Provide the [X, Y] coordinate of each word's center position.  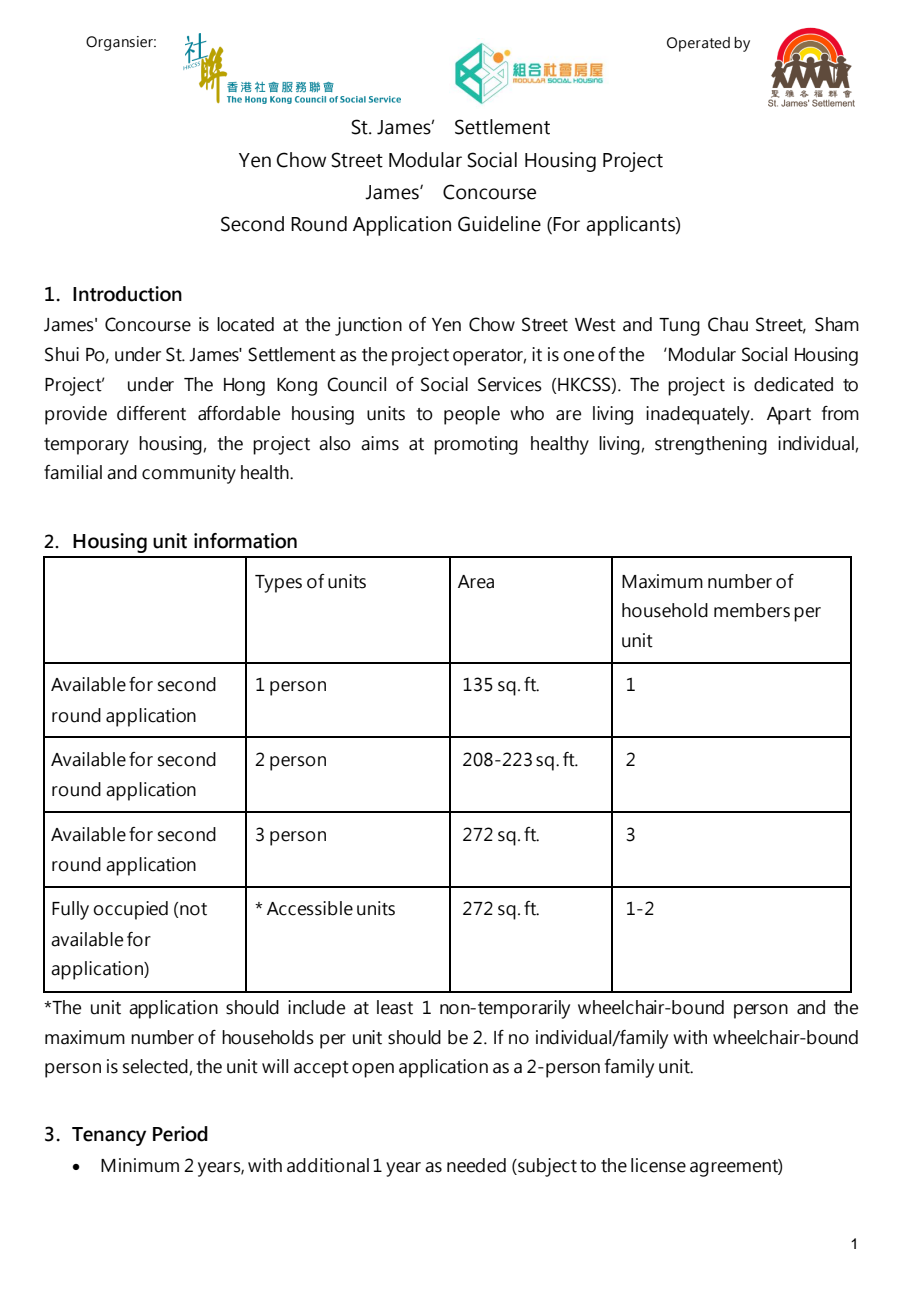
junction [368, 326]
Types [278, 584]
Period [180, 1134]
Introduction [127, 294]
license [658, 1165]
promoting [476, 445]
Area [476, 582]
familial [73, 472]
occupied [130, 910]
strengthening [711, 445]
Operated [698, 44]
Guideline [499, 224]
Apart [789, 416]
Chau [728, 324]
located [245, 324]
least [395, 1007]
